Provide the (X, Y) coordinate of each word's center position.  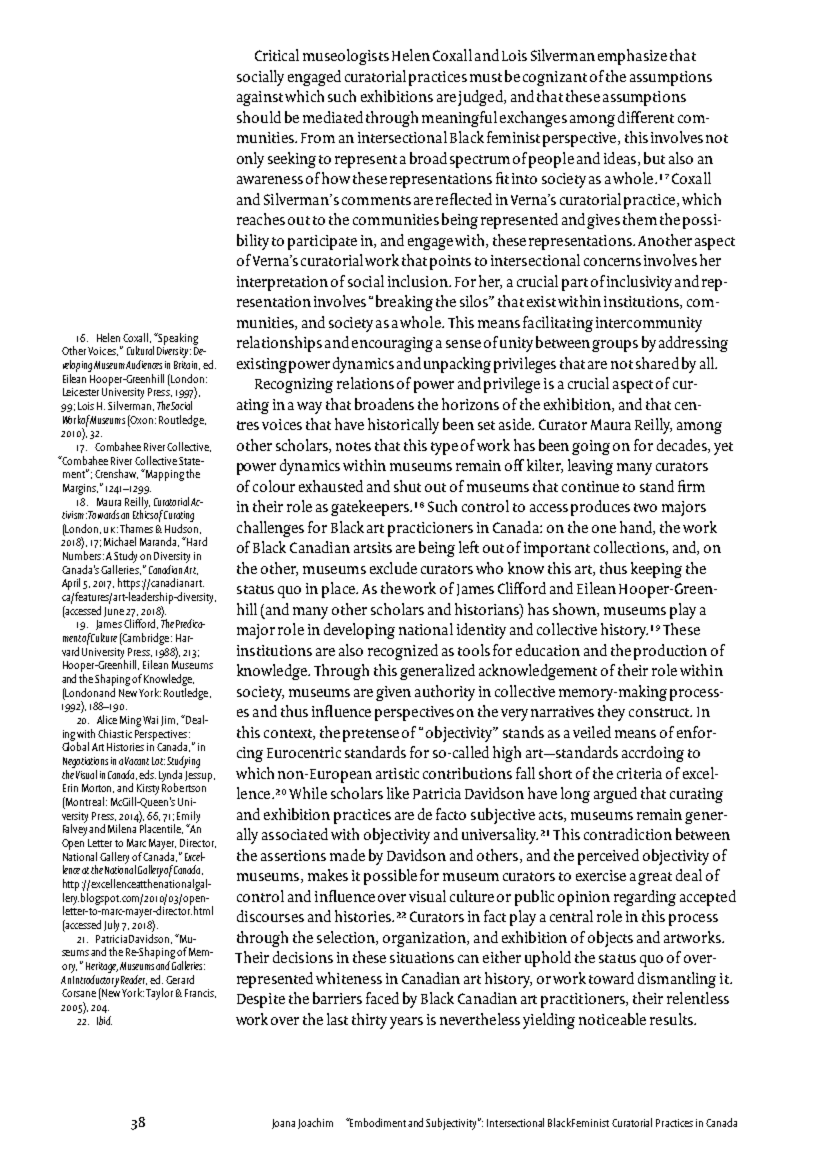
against (260, 98)
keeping (656, 570)
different (646, 117)
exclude (393, 568)
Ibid (104, 1020)
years (406, 1023)
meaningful (459, 119)
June (114, 612)
